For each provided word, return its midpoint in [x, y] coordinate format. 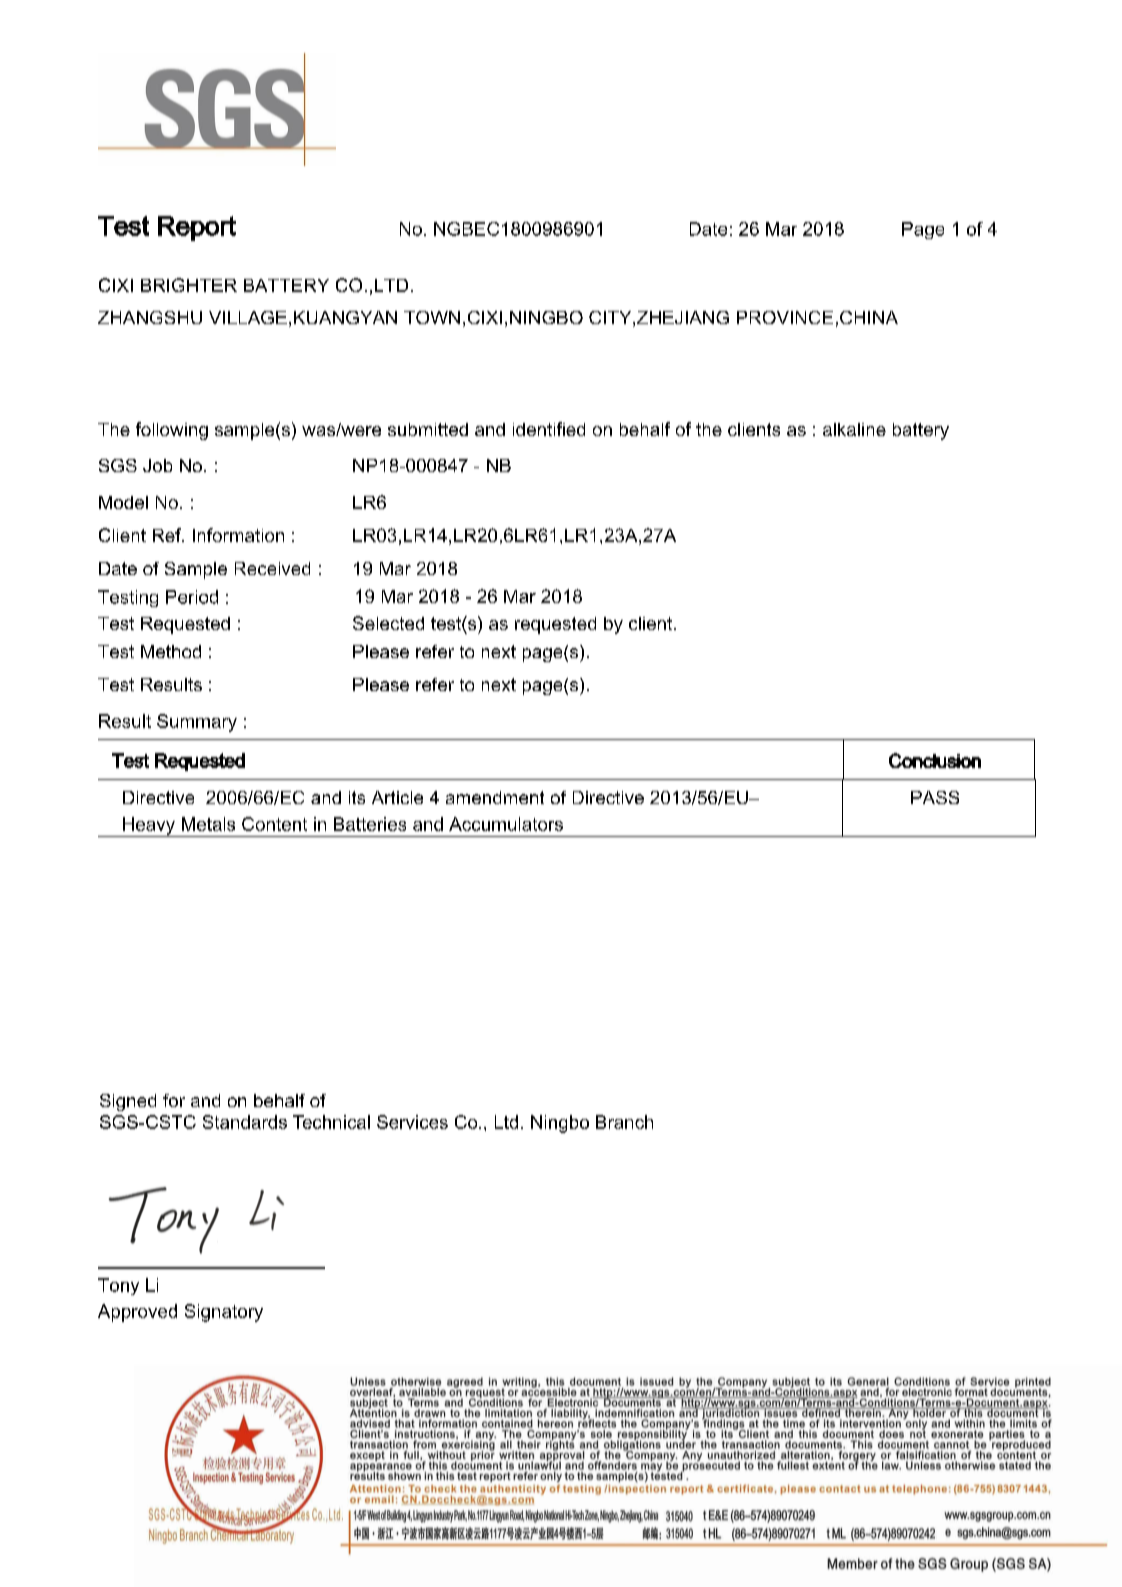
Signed [128, 1102]
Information [238, 535]
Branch [624, 1122]
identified [549, 429]
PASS [935, 797]
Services [412, 1122]
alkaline [854, 429]
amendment [495, 797]
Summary [197, 723]
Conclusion [935, 760]
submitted [428, 429]
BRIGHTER [189, 285]
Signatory [224, 1313]
